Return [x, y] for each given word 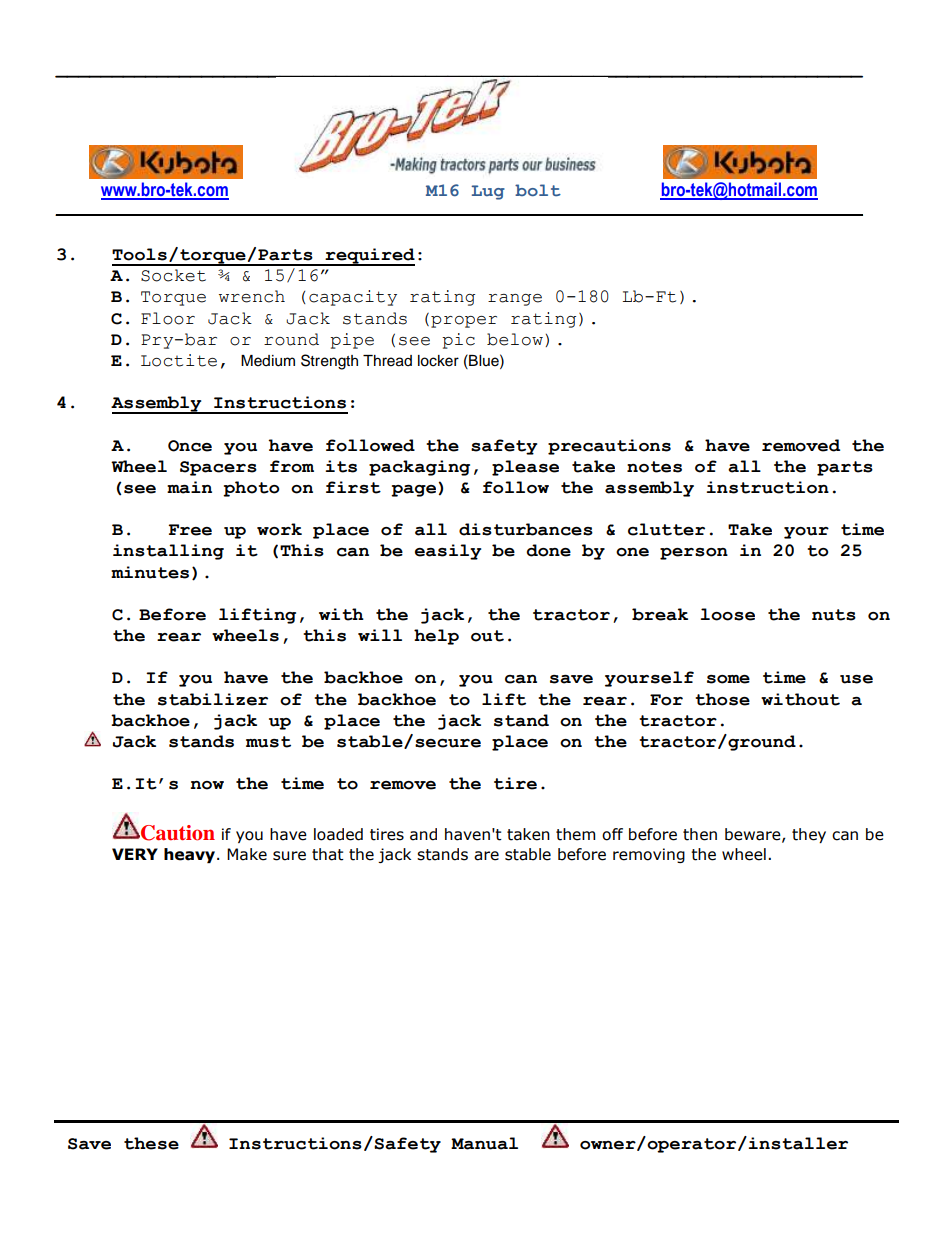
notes [654, 467]
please [525, 468]
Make [247, 854]
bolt [538, 190]
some [728, 679]
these [151, 1143]
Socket [173, 275]
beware [754, 835]
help [436, 637]
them [575, 834]
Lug [488, 192]
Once [190, 446]
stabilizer [213, 699]
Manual [484, 1143]
